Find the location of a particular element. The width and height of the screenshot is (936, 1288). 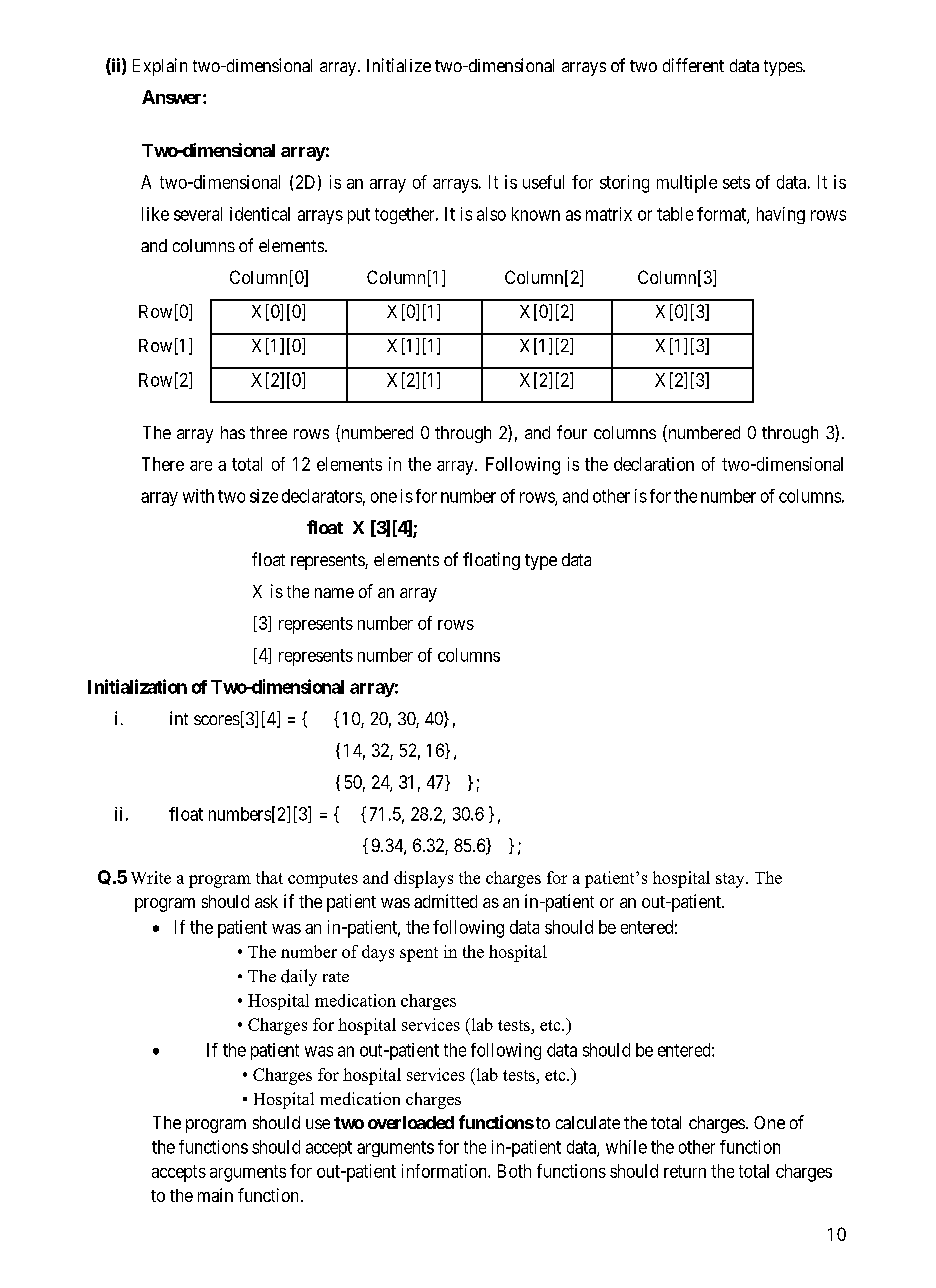

stay is located at coordinates (731, 880).
